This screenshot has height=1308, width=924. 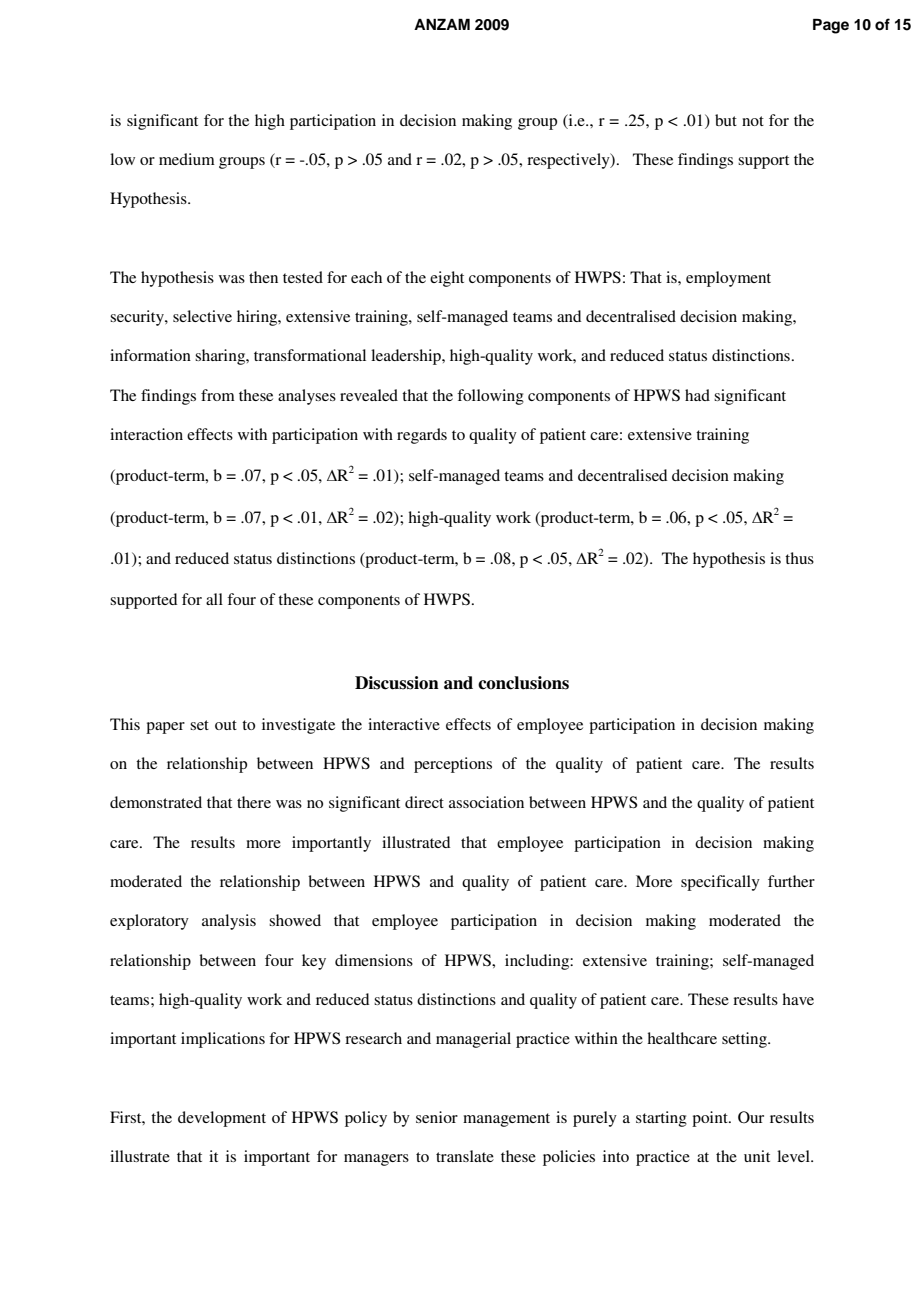 I want to click on development, so click(x=222, y=1119).
